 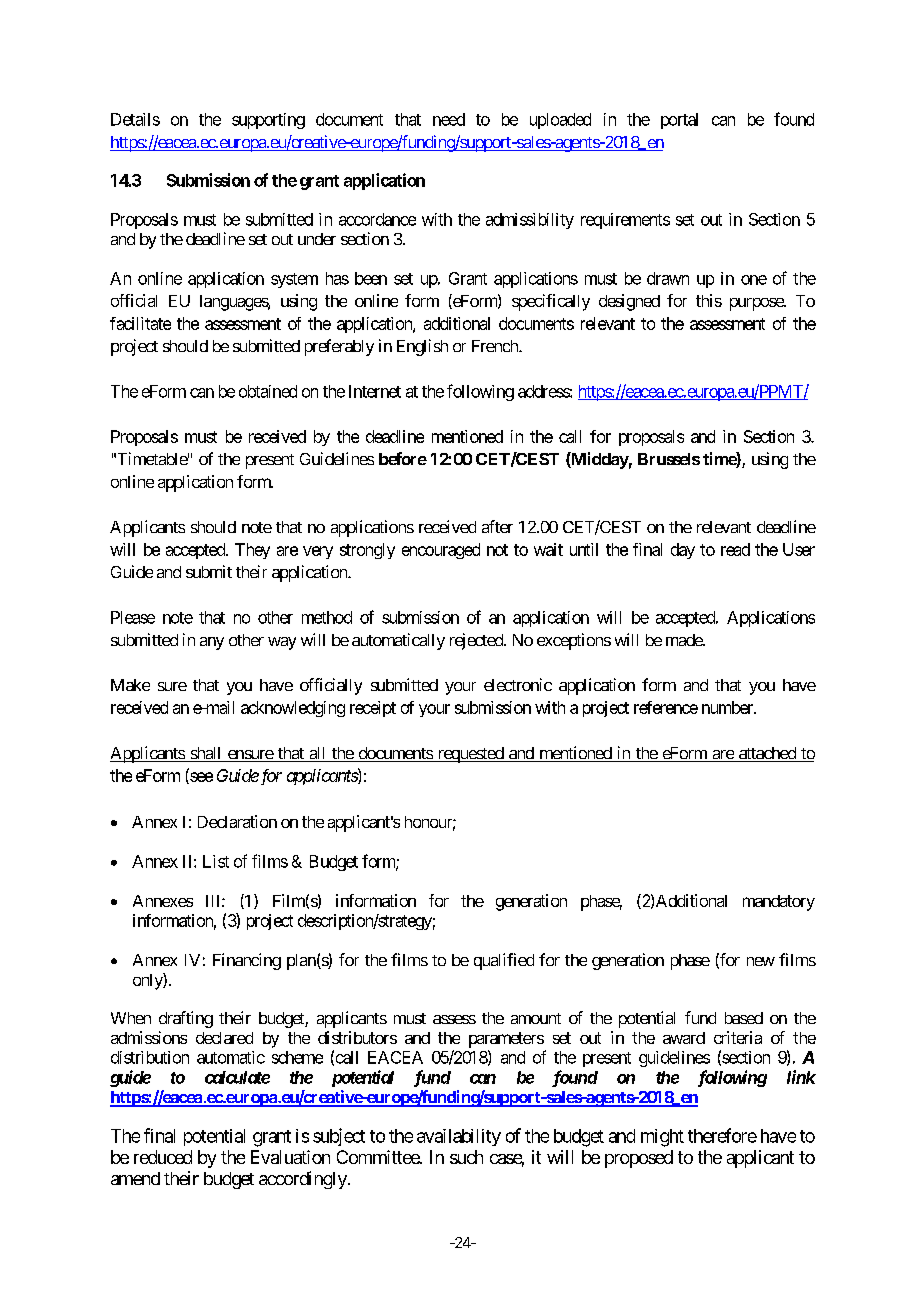 I want to click on attached, so click(x=767, y=754).
